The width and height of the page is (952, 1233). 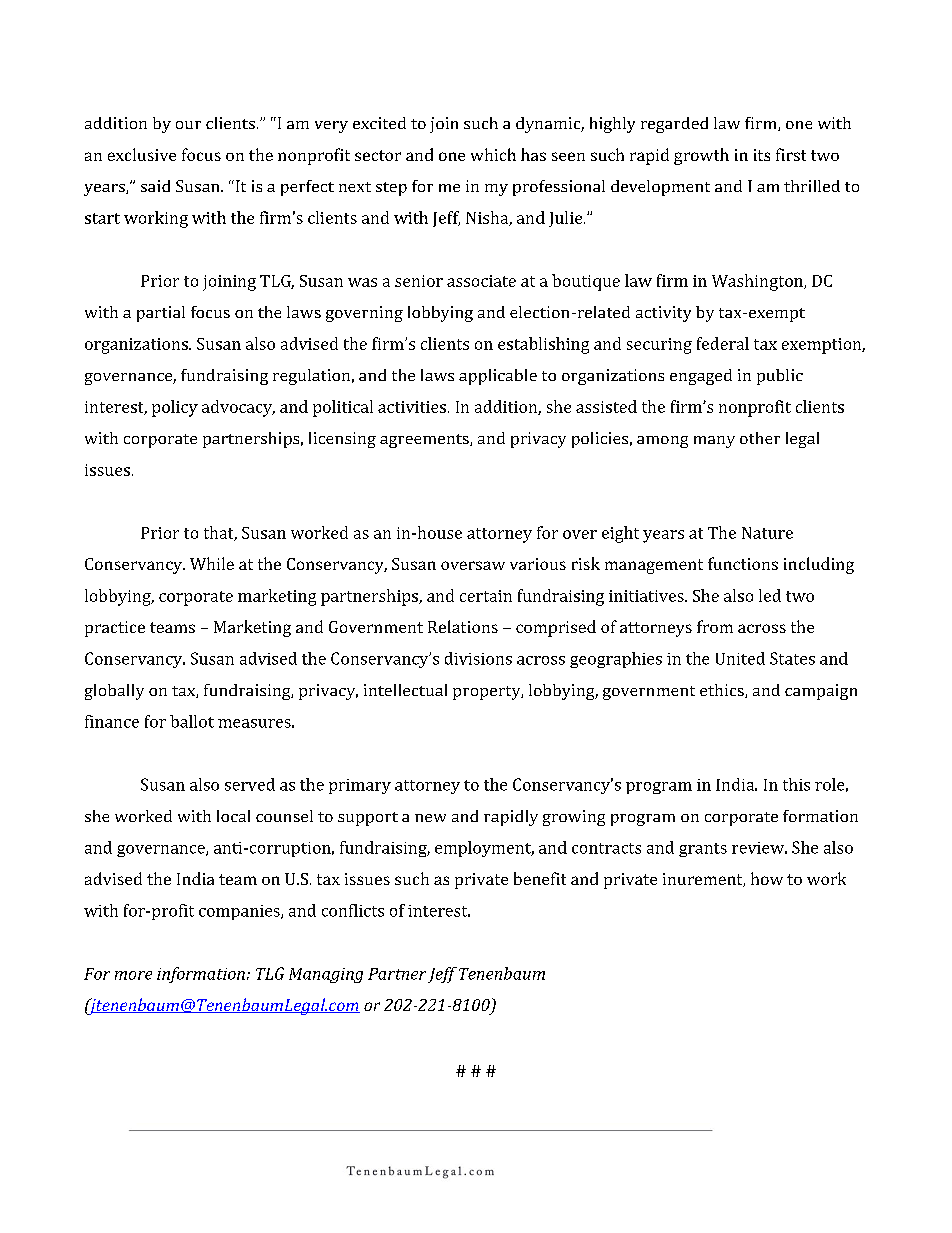 I want to click on intellectual, so click(x=405, y=690).
